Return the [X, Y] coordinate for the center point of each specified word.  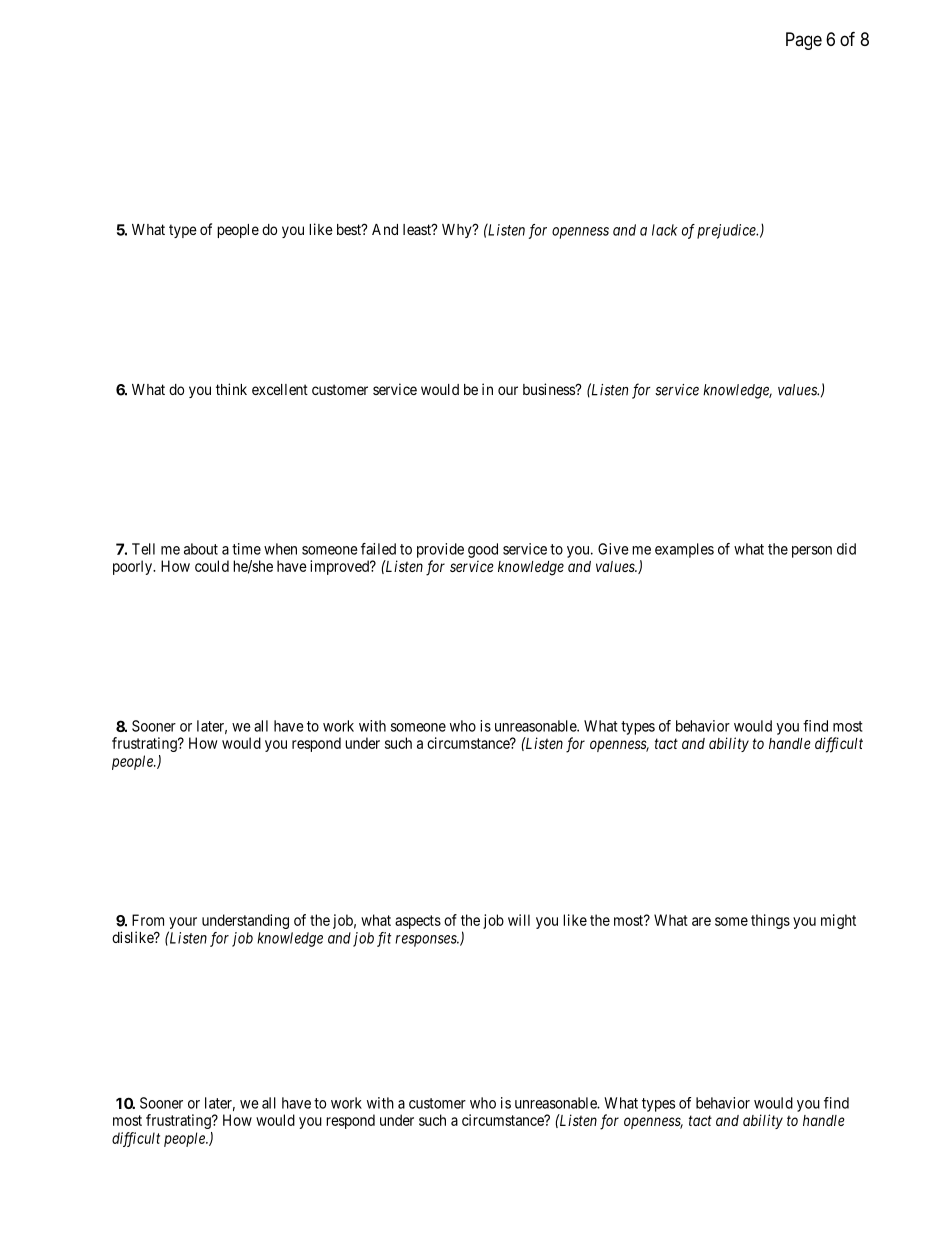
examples [684, 550]
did [846, 549]
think [231, 389]
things [770, 921]
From [148, 920]
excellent [280, 389]
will [519, 920]
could [212, 566]
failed [378, 549]
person [812, 552]
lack [664, 230]
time [246, 549]
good [483, 550]
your [182, 924]
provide [440, 550]
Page [804, 41]
